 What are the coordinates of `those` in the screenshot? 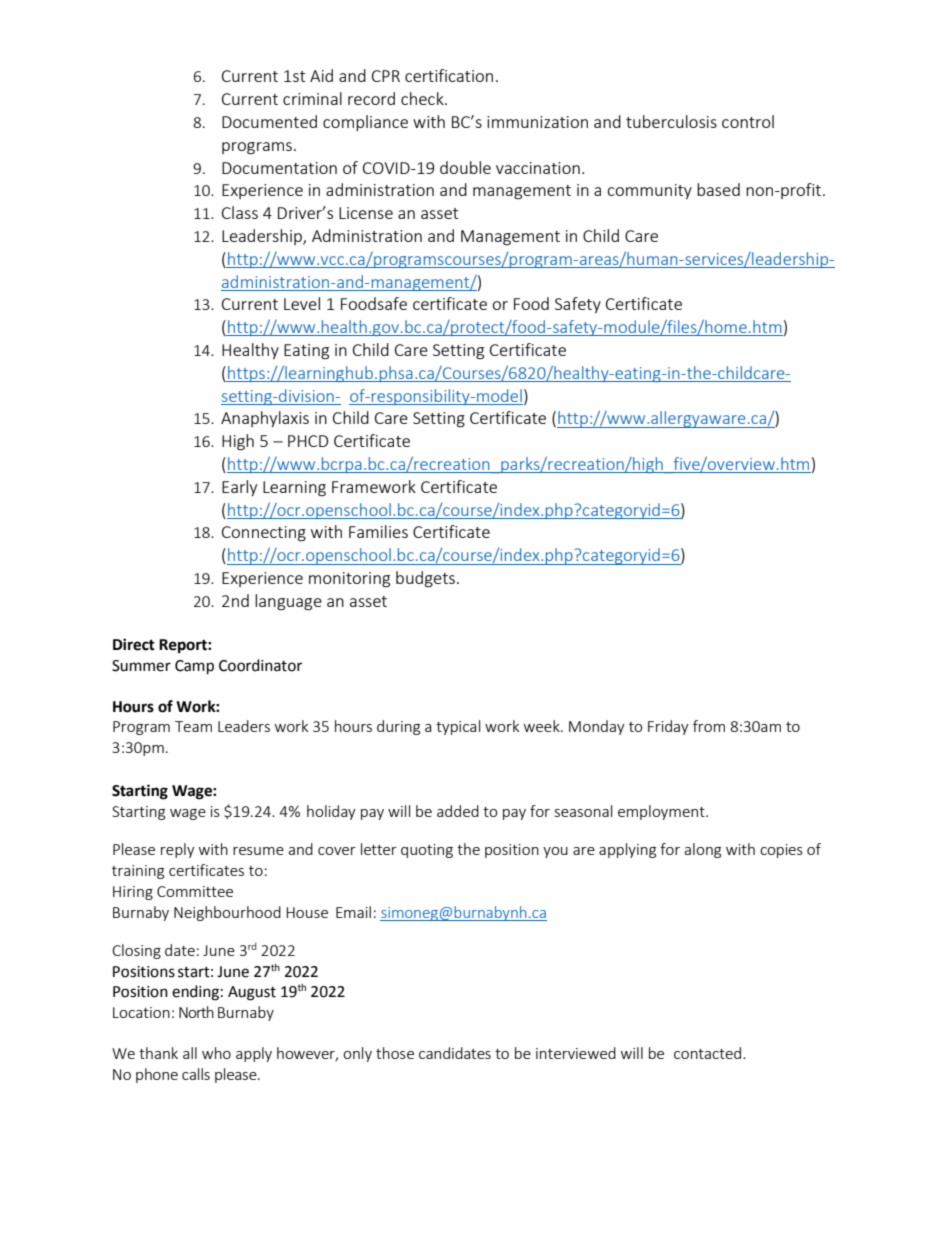 It's located at (395, 1053).
